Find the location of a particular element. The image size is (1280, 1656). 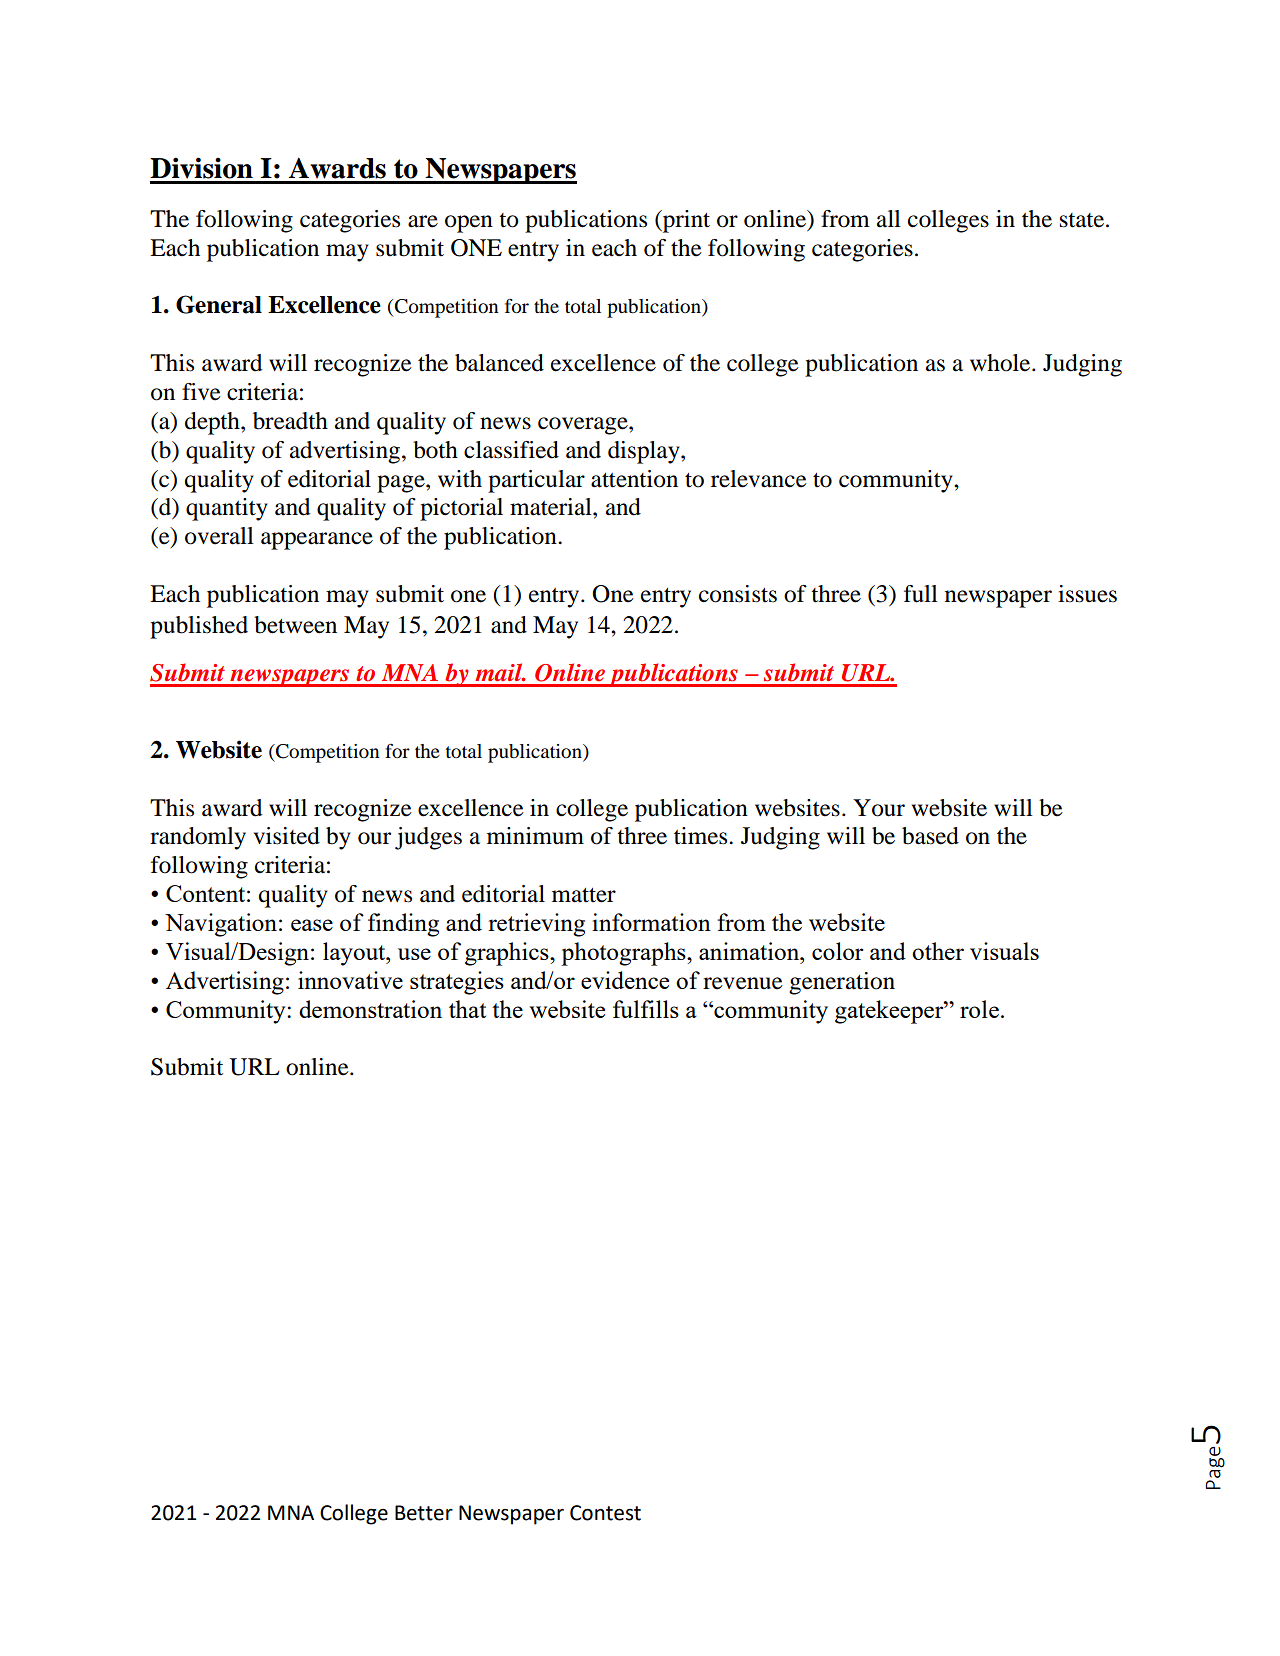

state is located at coordinates (1083, 220).
